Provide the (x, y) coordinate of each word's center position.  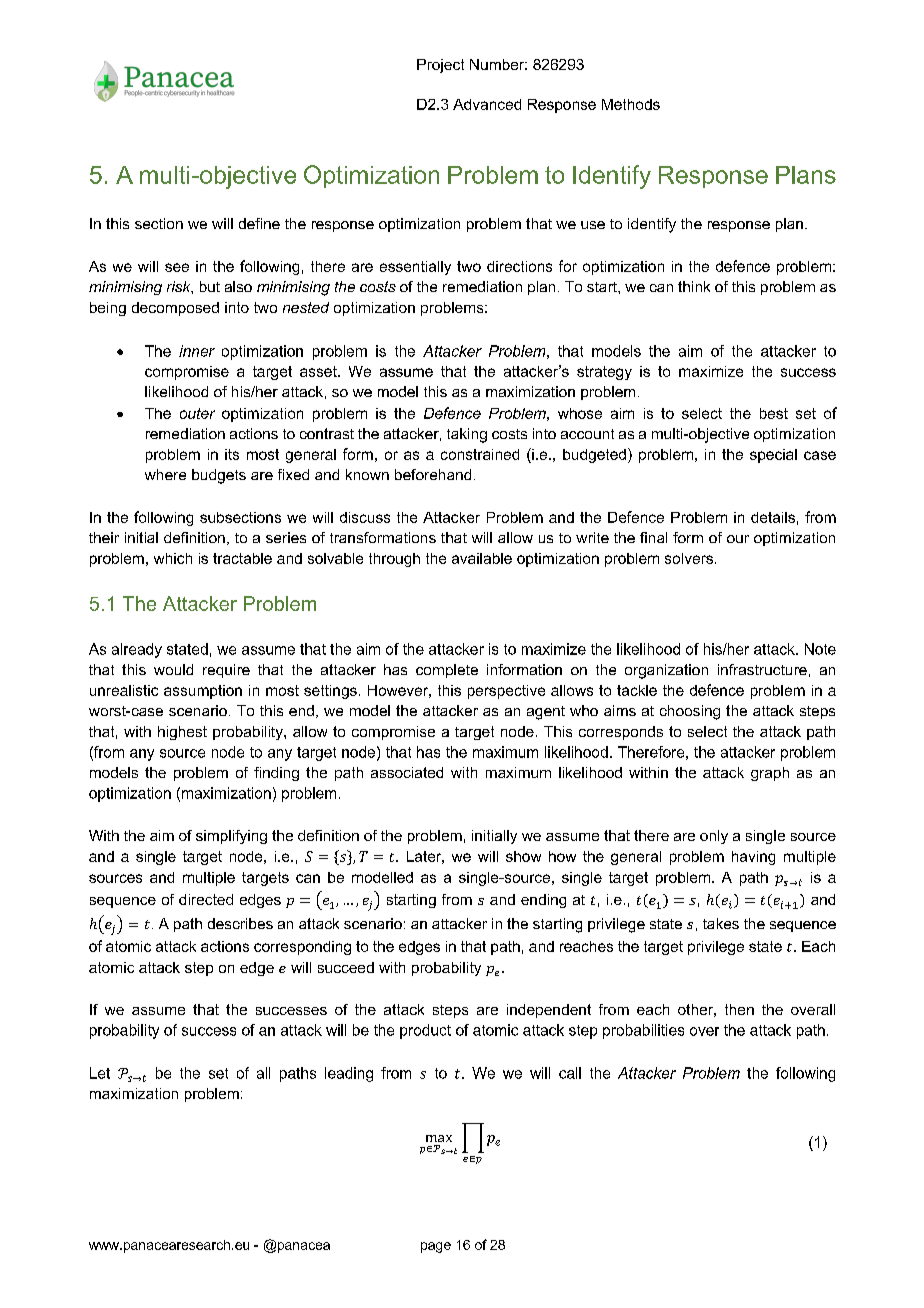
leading (349, 1074)
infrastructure (762, 669)
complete (447, 671)
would (173, 669)
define (259, 223)
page (436, 1247)
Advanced (487, 104)
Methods (631, 104)
